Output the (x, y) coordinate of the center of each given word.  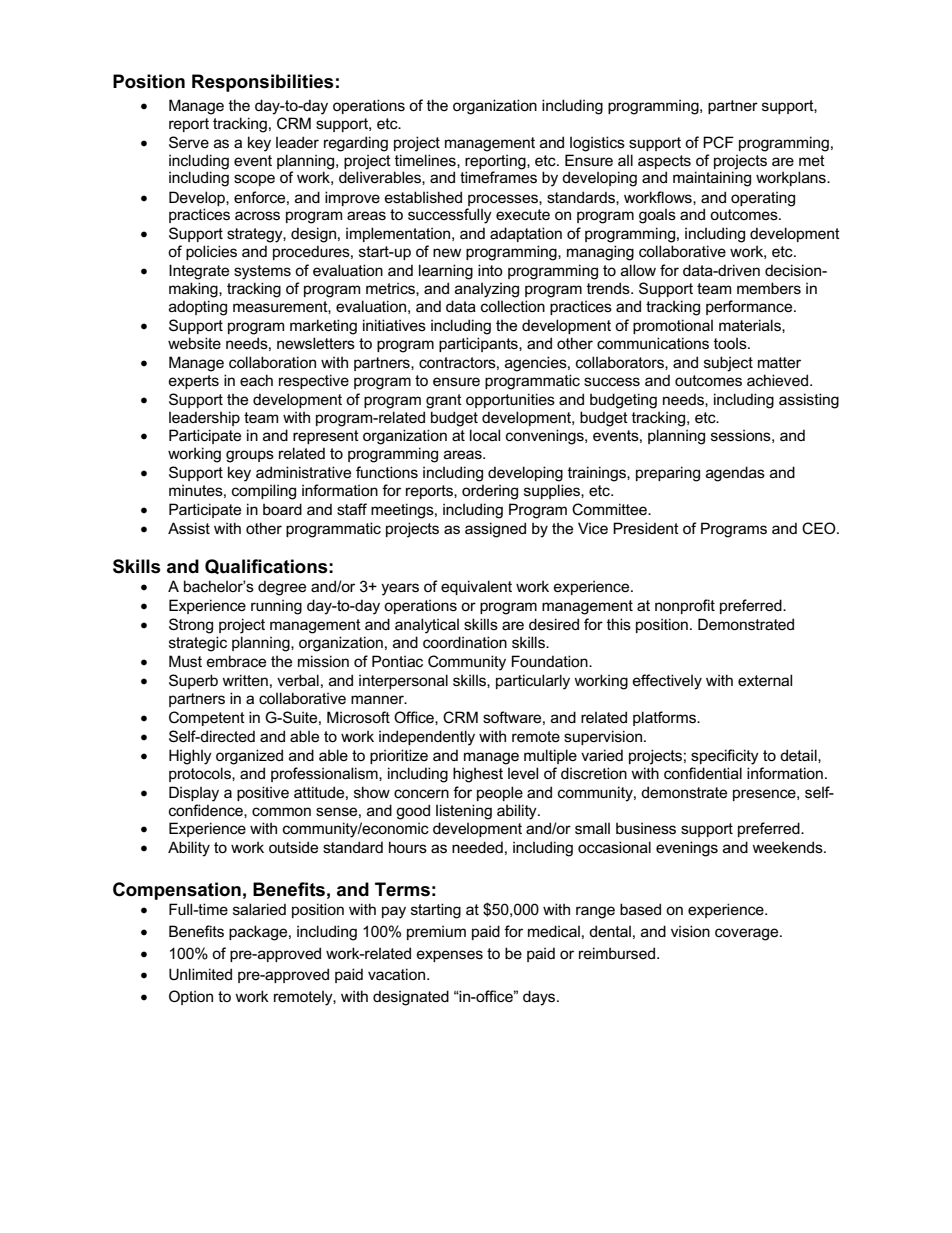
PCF (718, 142)
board (282, 509)
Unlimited (200, 974)
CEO (820, 528)
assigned (495, 530)
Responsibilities (263, 83)
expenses (450, 956)
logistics (597, 144)
